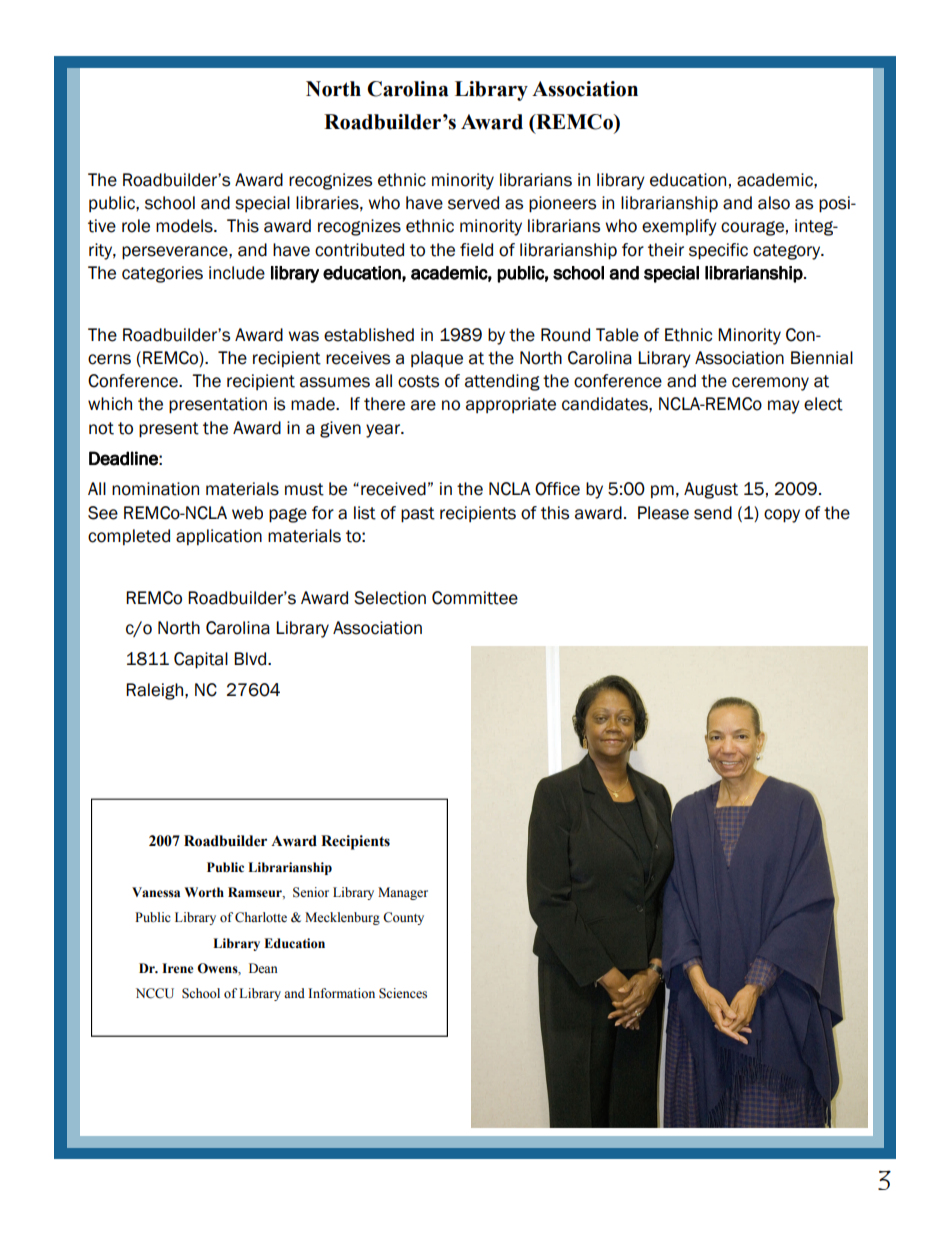 The image size is (952, 1233). I want to click on which, so click(110, 404).
